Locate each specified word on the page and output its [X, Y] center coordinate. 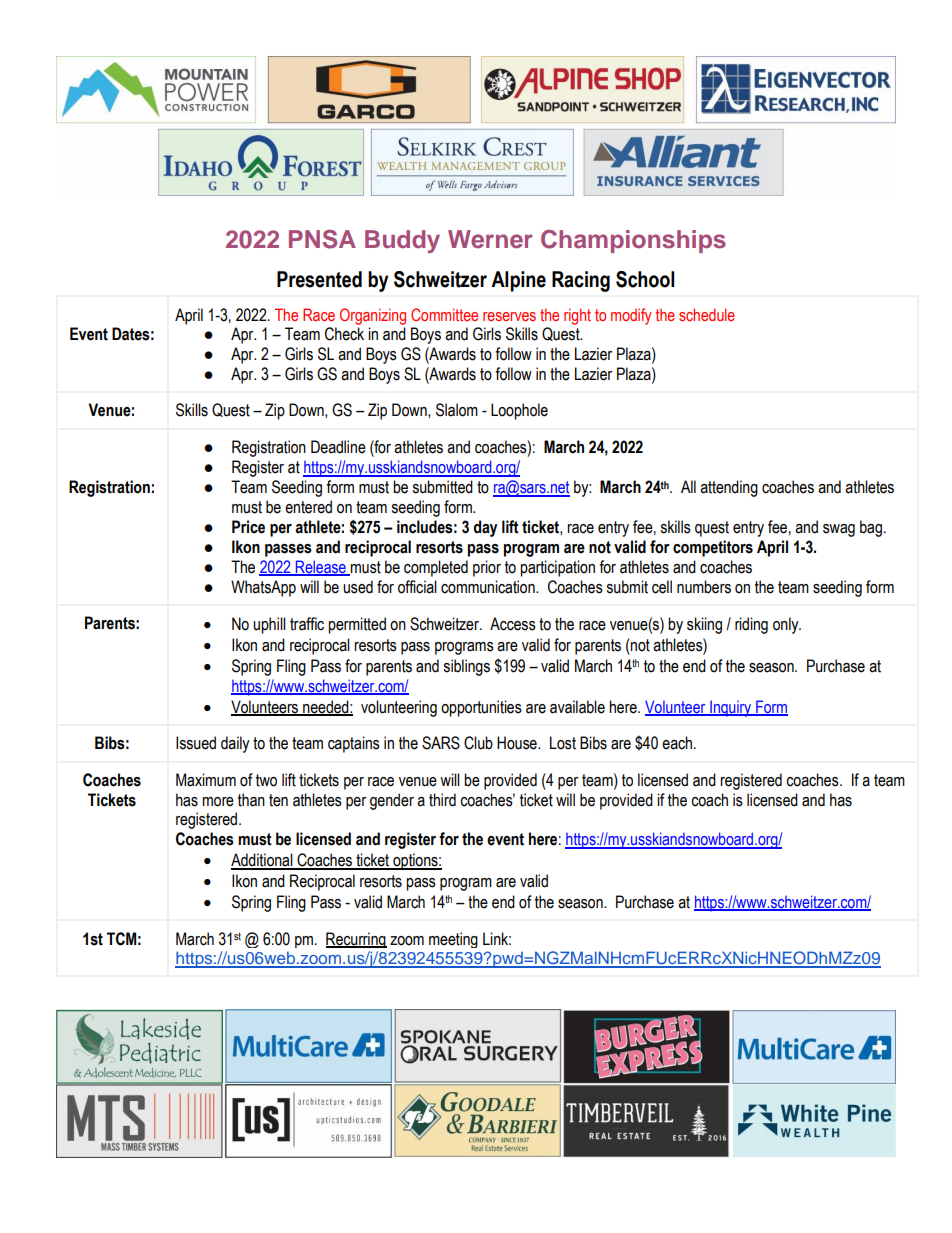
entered [308, 507]
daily [235, 744]
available [577, 707]
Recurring [356, 940]
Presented [319, 279]
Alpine [518, 281]
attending [729, 488]
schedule [707, 314]
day [485, 528]
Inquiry [731, 708]
